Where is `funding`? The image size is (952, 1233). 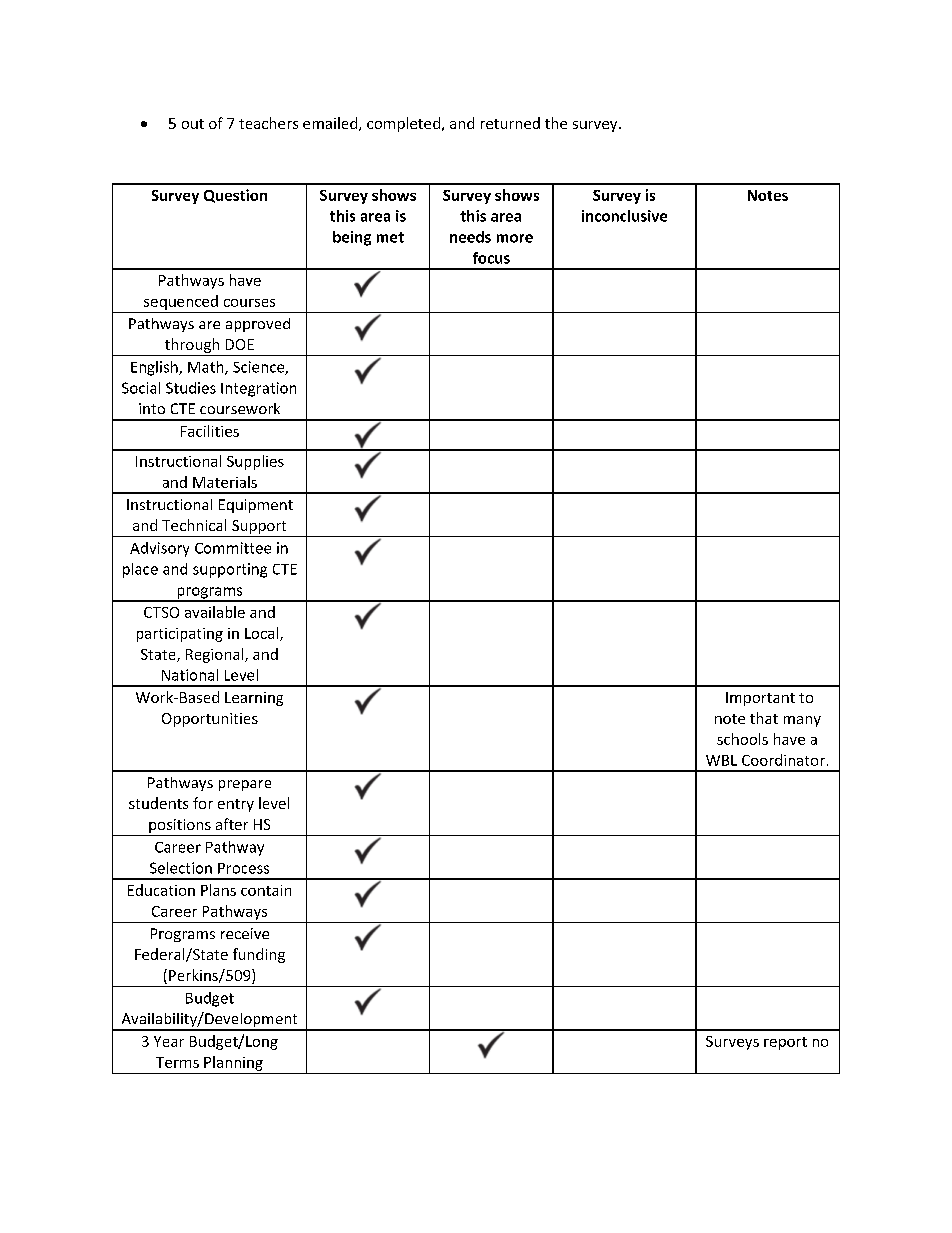
funding is located at coordinates (259, 955).
